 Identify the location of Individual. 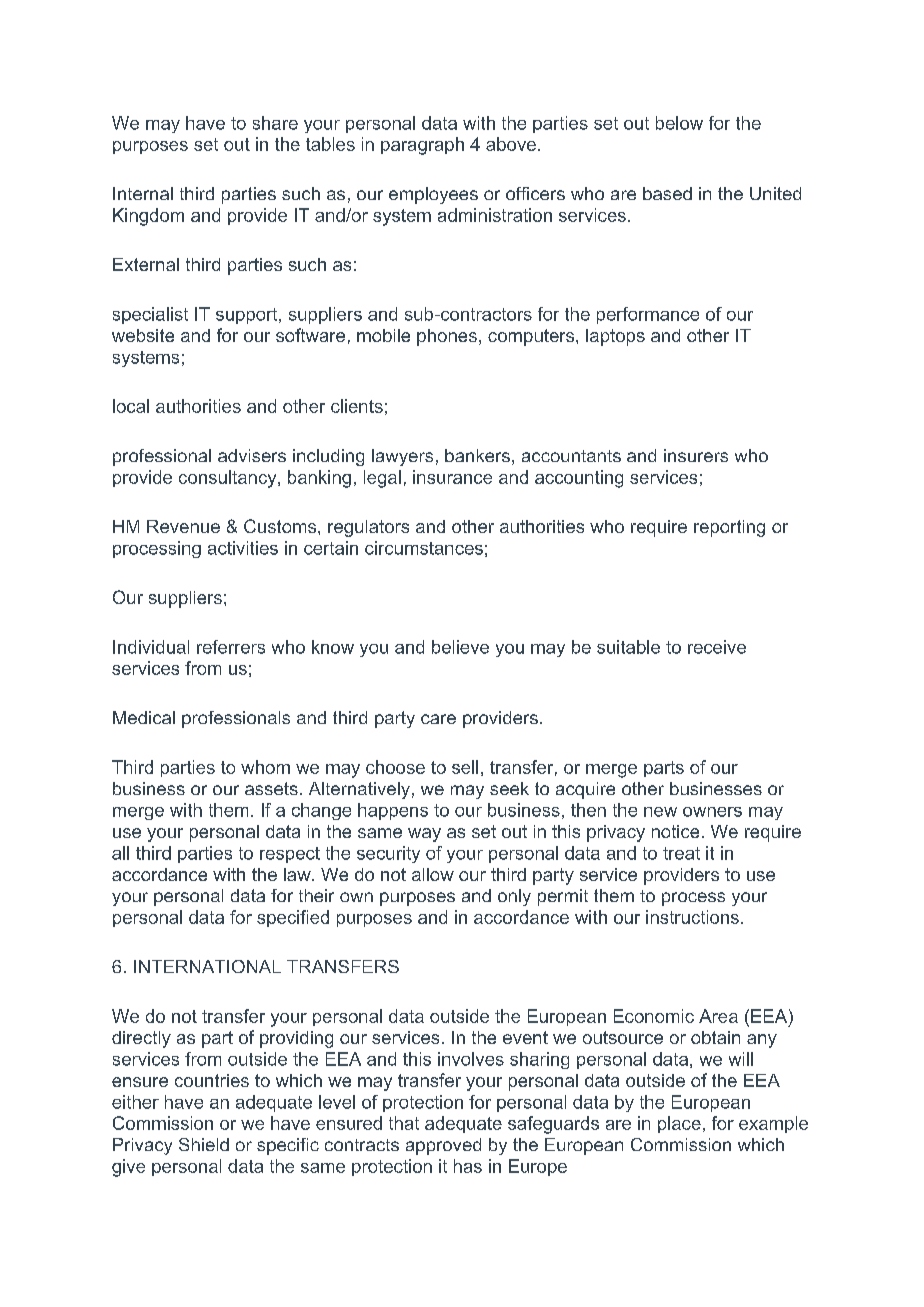
(151, 647).
